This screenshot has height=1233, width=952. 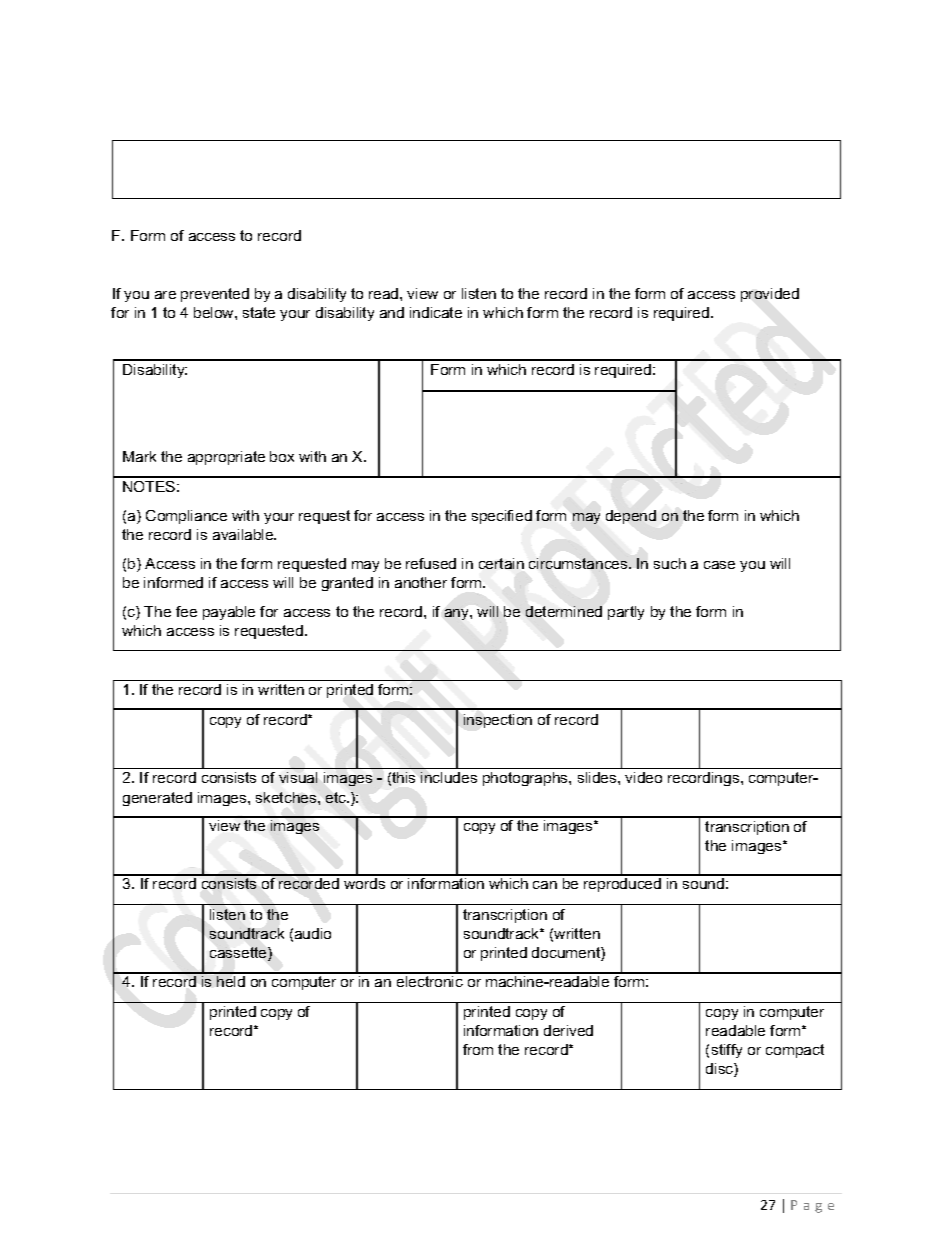 I want to click on provided, so click(x=770, y=295).
